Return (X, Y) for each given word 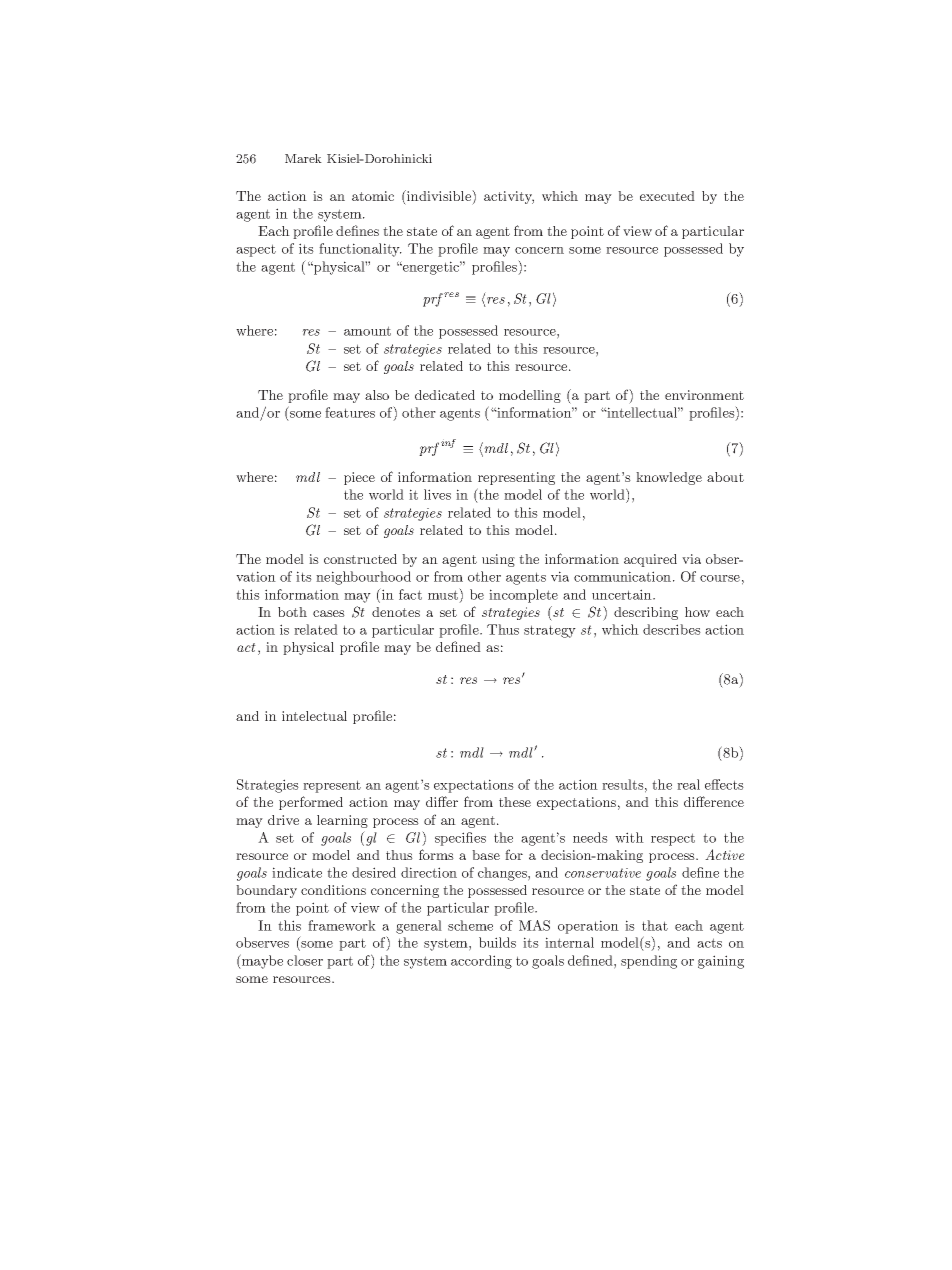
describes (672, 629)
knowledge (669, 478)
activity (509, 197)
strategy (550, 631)
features (350, 412)
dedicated (445, 395)
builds (497, 942)
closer (305, 960)
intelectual (314, 716)
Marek (303, 158)
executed (667, 196)
